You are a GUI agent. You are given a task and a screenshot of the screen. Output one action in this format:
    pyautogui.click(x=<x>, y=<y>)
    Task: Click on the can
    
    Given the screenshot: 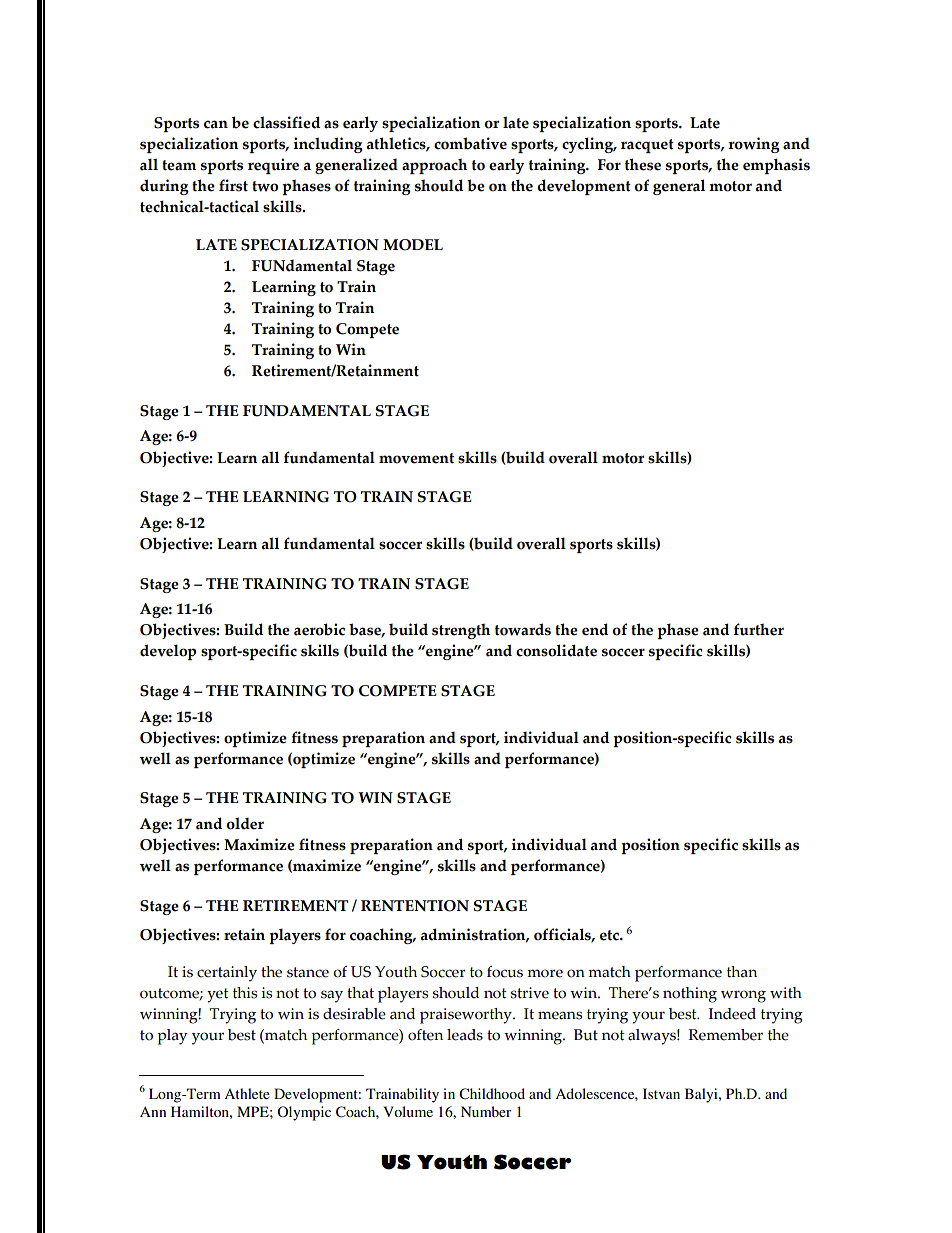 What is the action you would take?
    pyautogui.click(x=216, y=124)
